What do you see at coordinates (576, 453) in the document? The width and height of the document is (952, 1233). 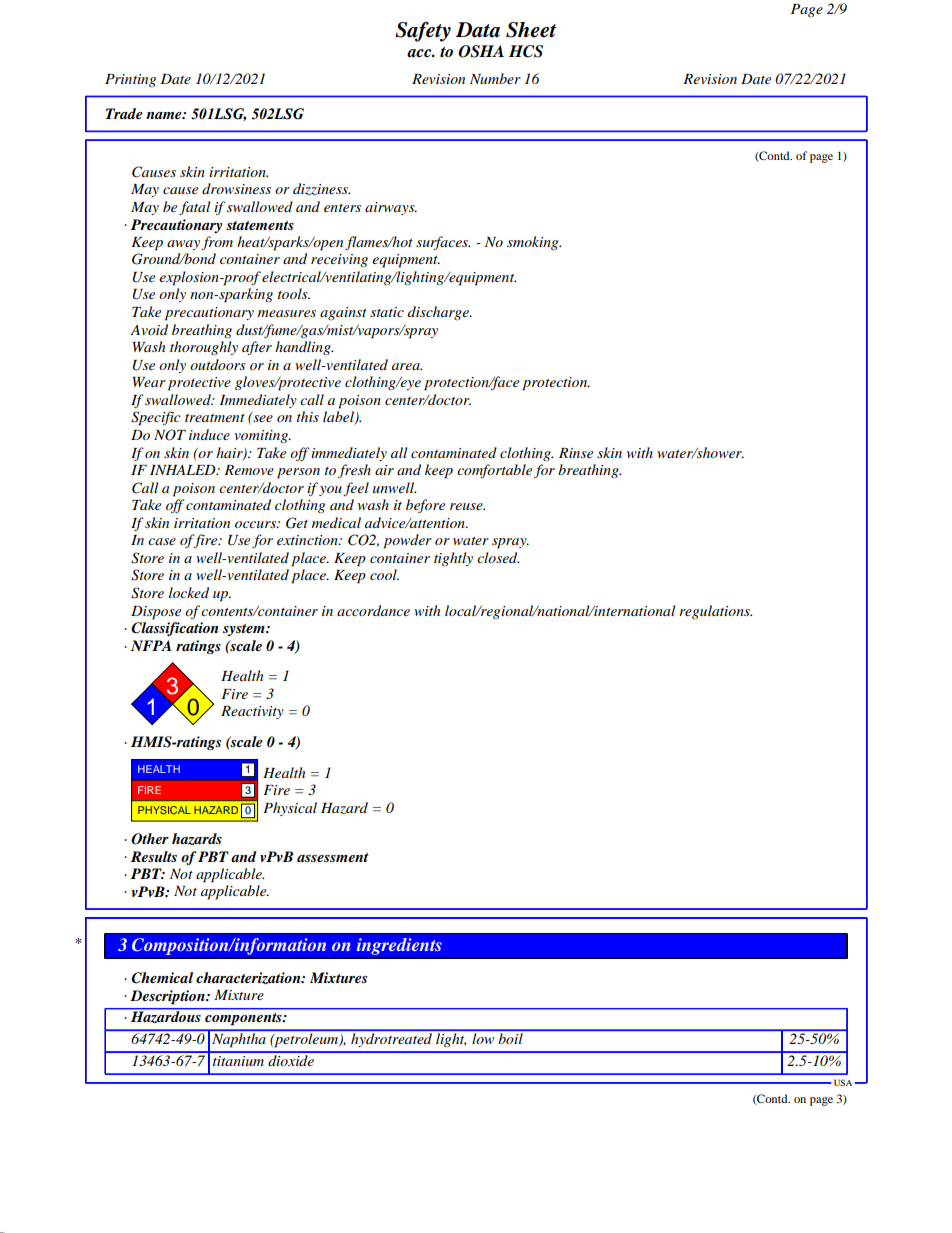 I see `Rinse` at bounding box center [576, 453].
